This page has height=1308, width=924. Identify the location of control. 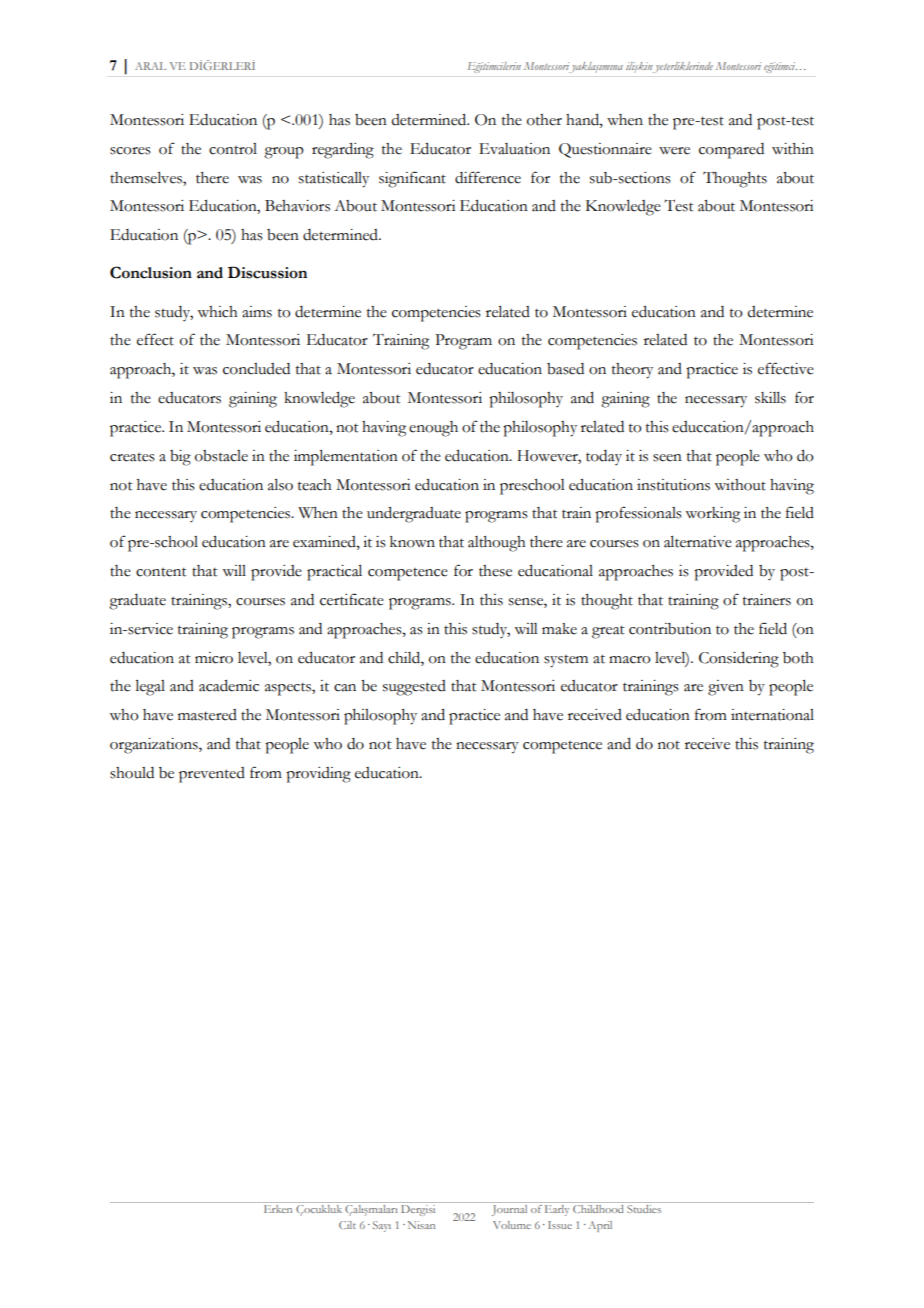
(233, 149).
